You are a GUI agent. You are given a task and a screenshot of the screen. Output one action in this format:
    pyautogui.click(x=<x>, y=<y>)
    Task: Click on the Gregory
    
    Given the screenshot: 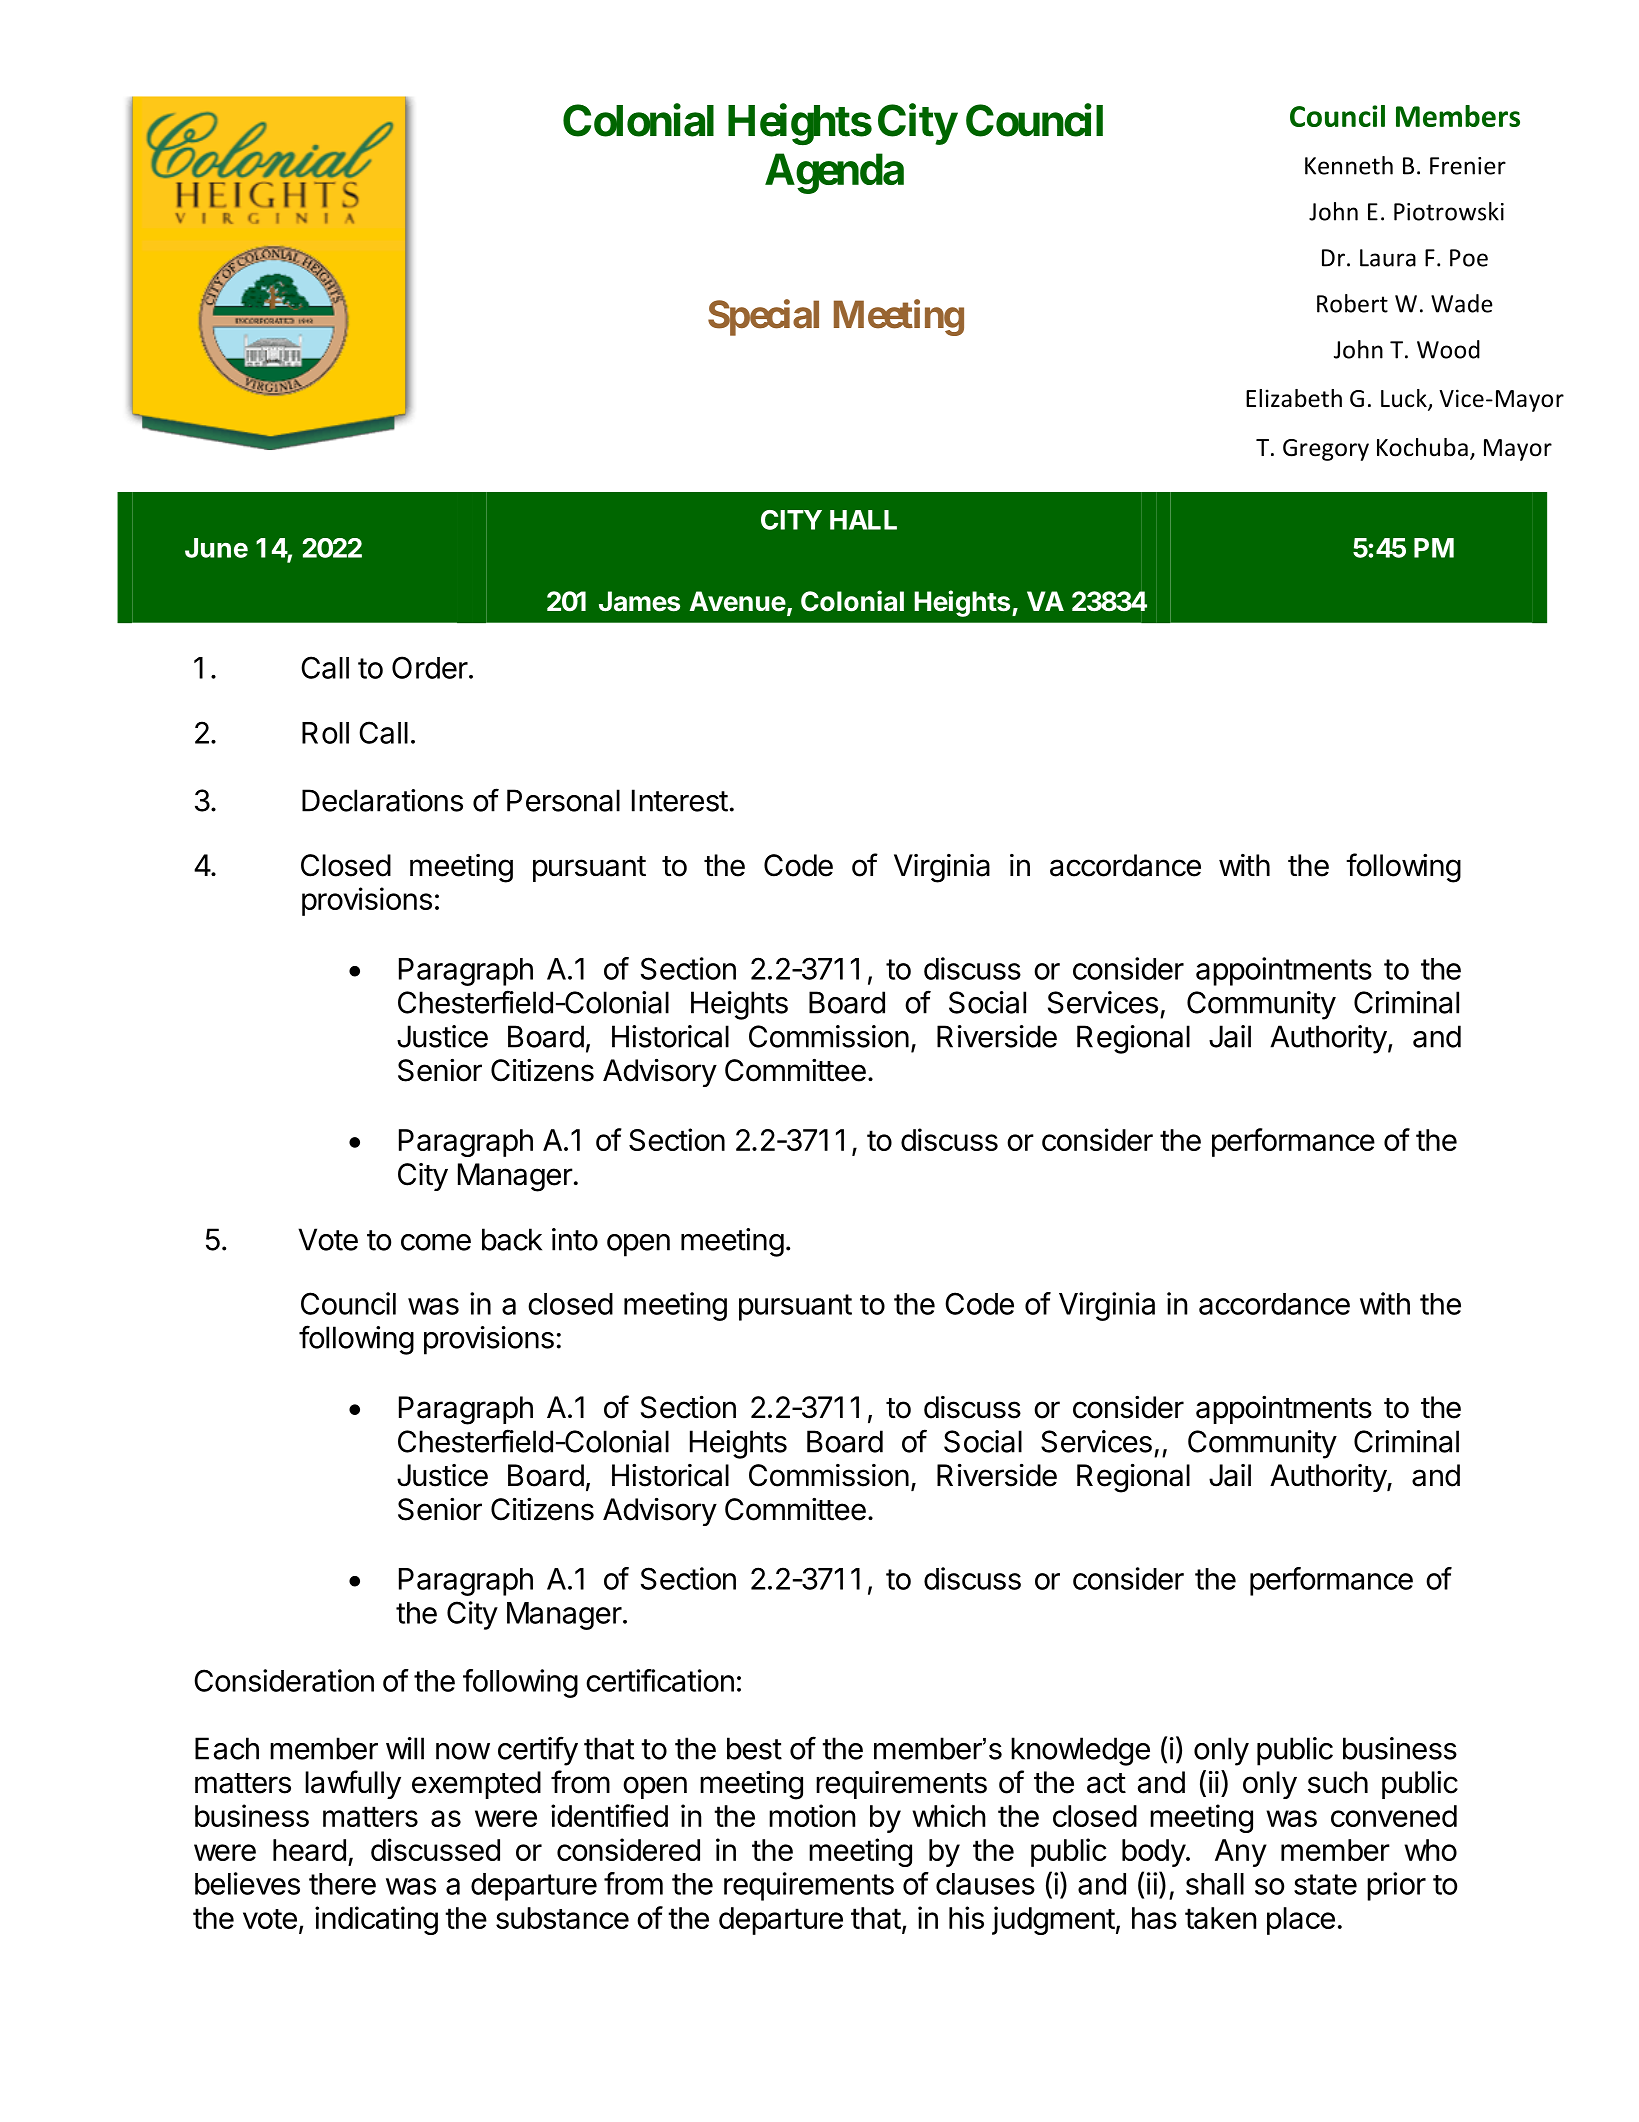 What is the action you would take?
    pyautogui.click(x=1326, y=450)
